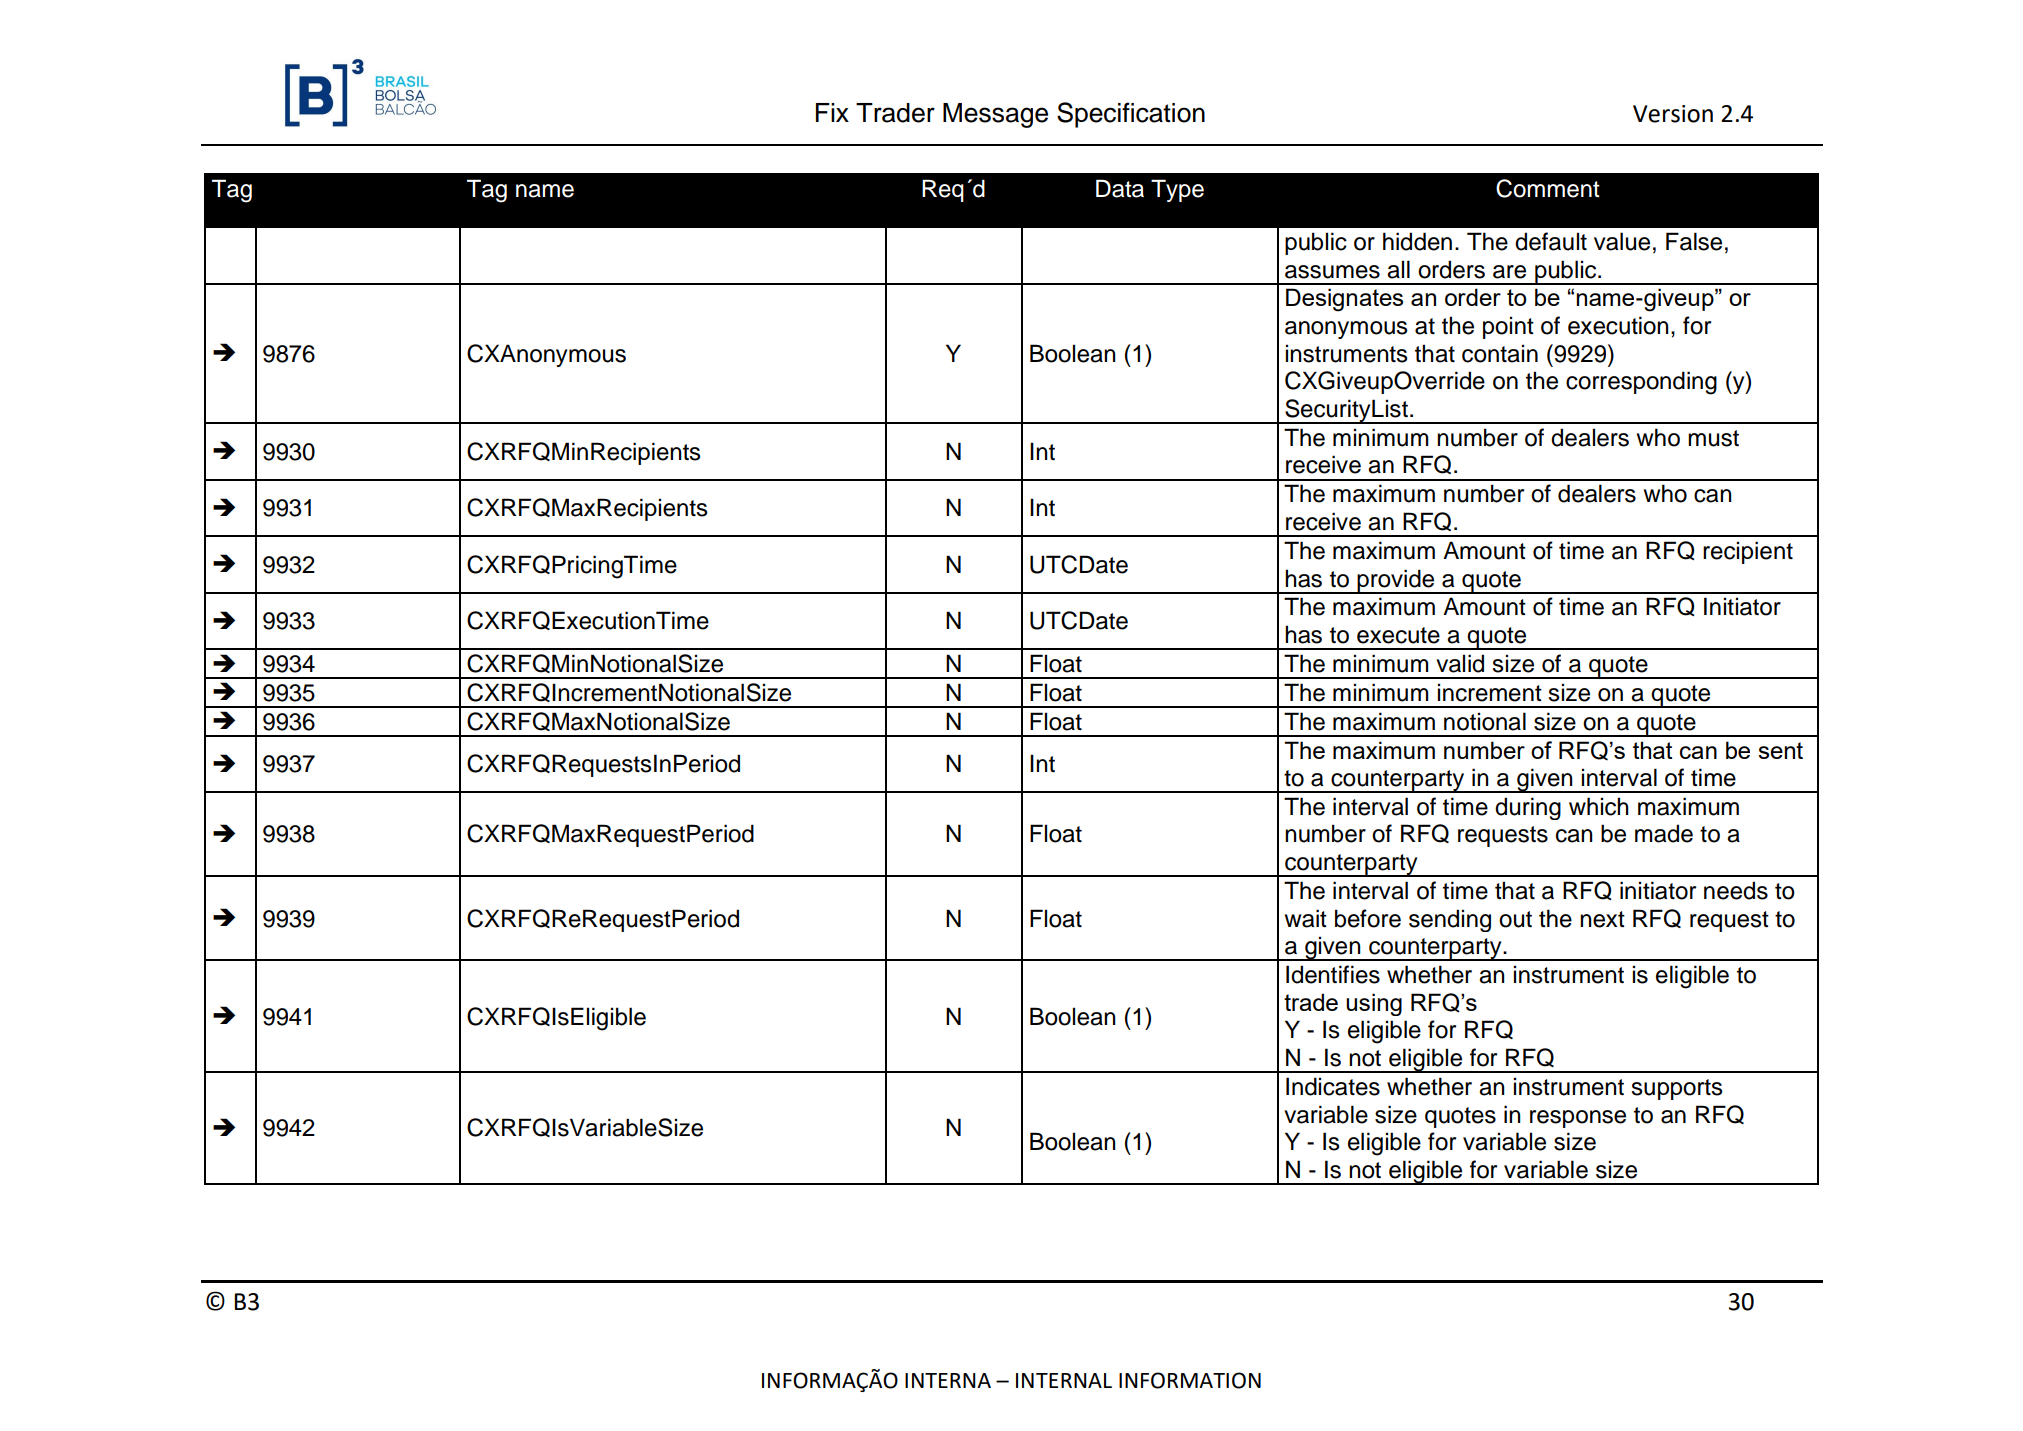 Image resolution: width=2023 pixels, height=1431 pixels. What do you see at coordinates (1368, 918) in the image?
I see `before` at bounding box center [1368, 918].
